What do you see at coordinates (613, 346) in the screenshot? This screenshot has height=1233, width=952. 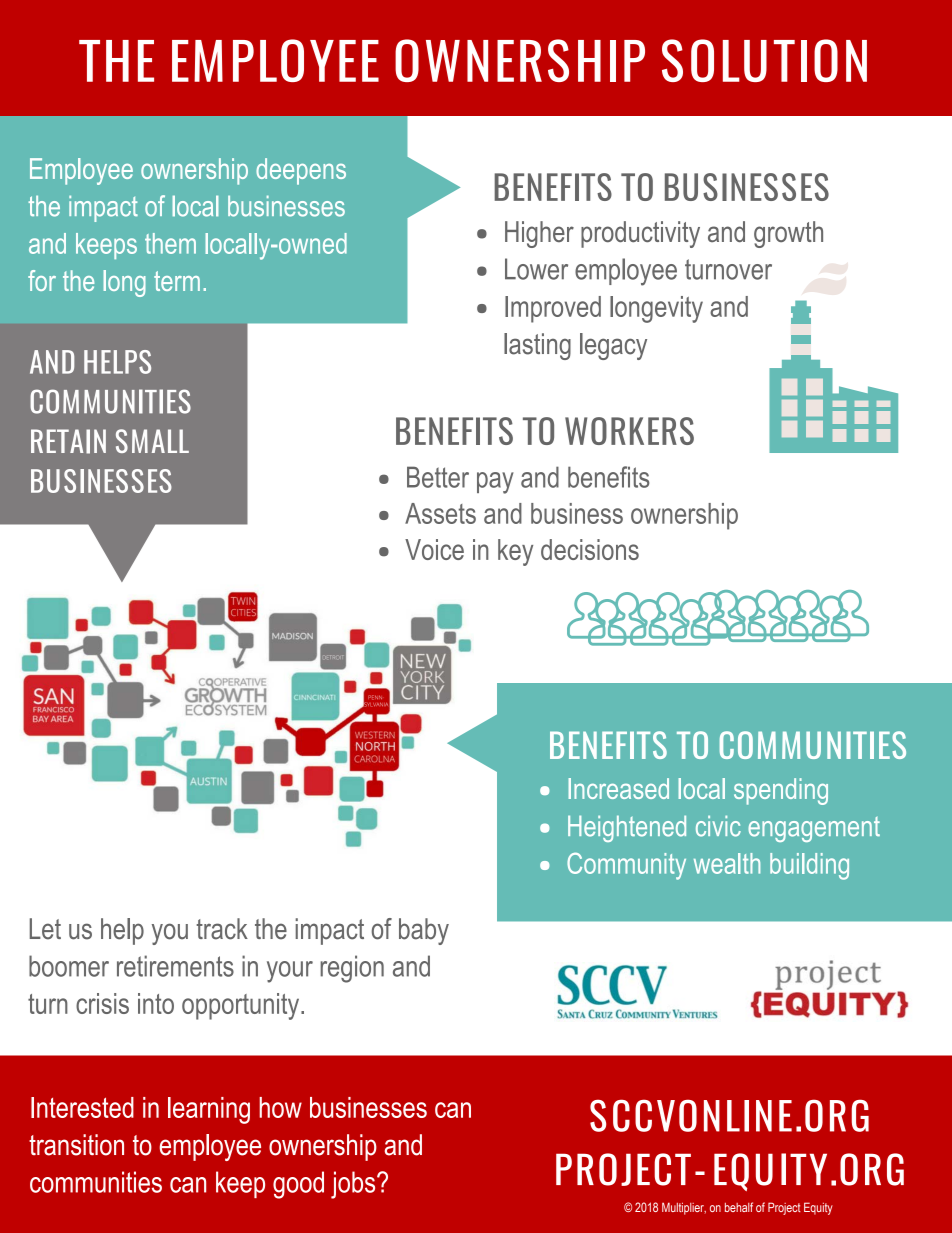 I see `legacy` at bounding box center [613, 346].
